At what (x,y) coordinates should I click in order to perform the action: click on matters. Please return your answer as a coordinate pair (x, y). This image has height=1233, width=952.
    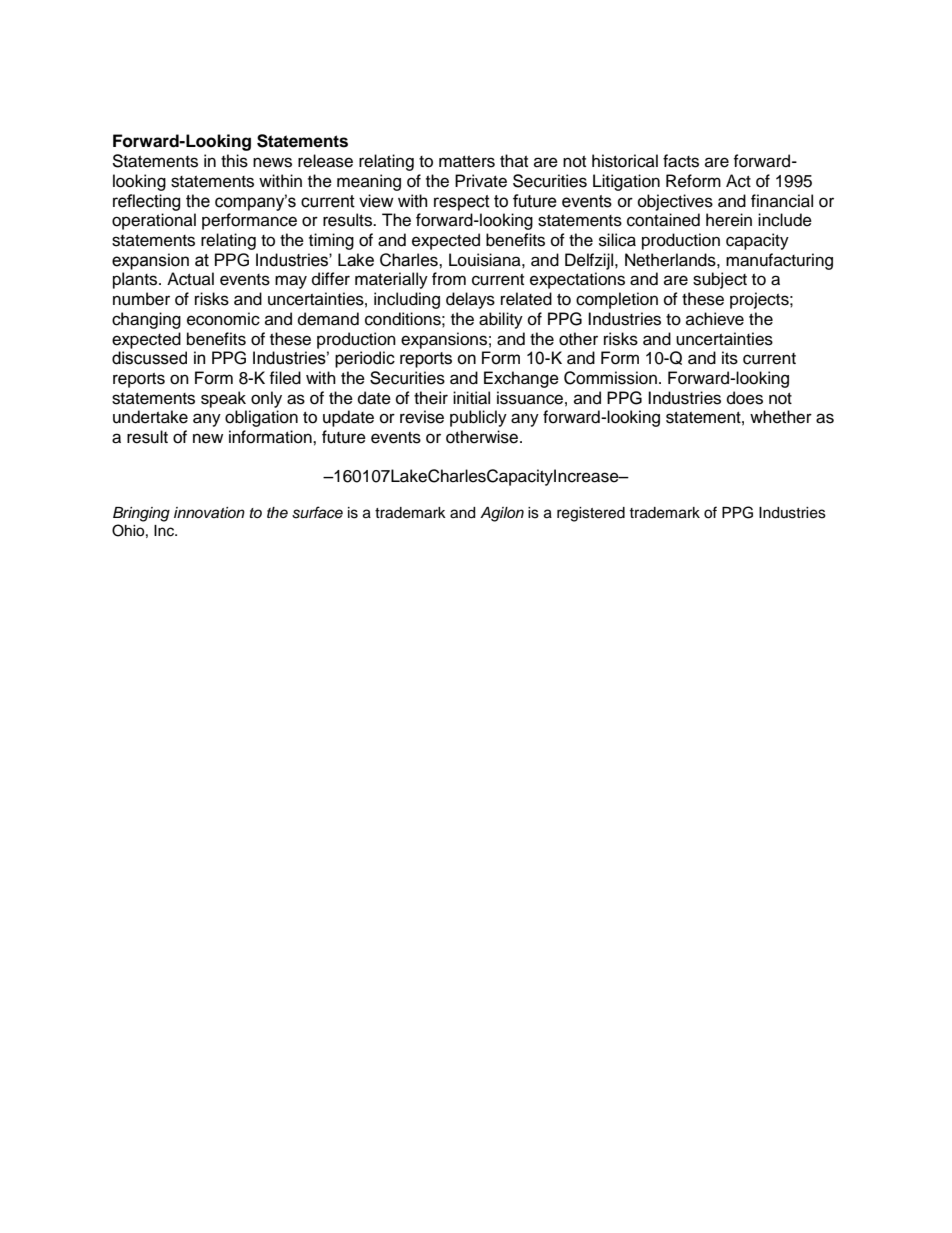
    Looking at the image, I should click on (467, 162).
